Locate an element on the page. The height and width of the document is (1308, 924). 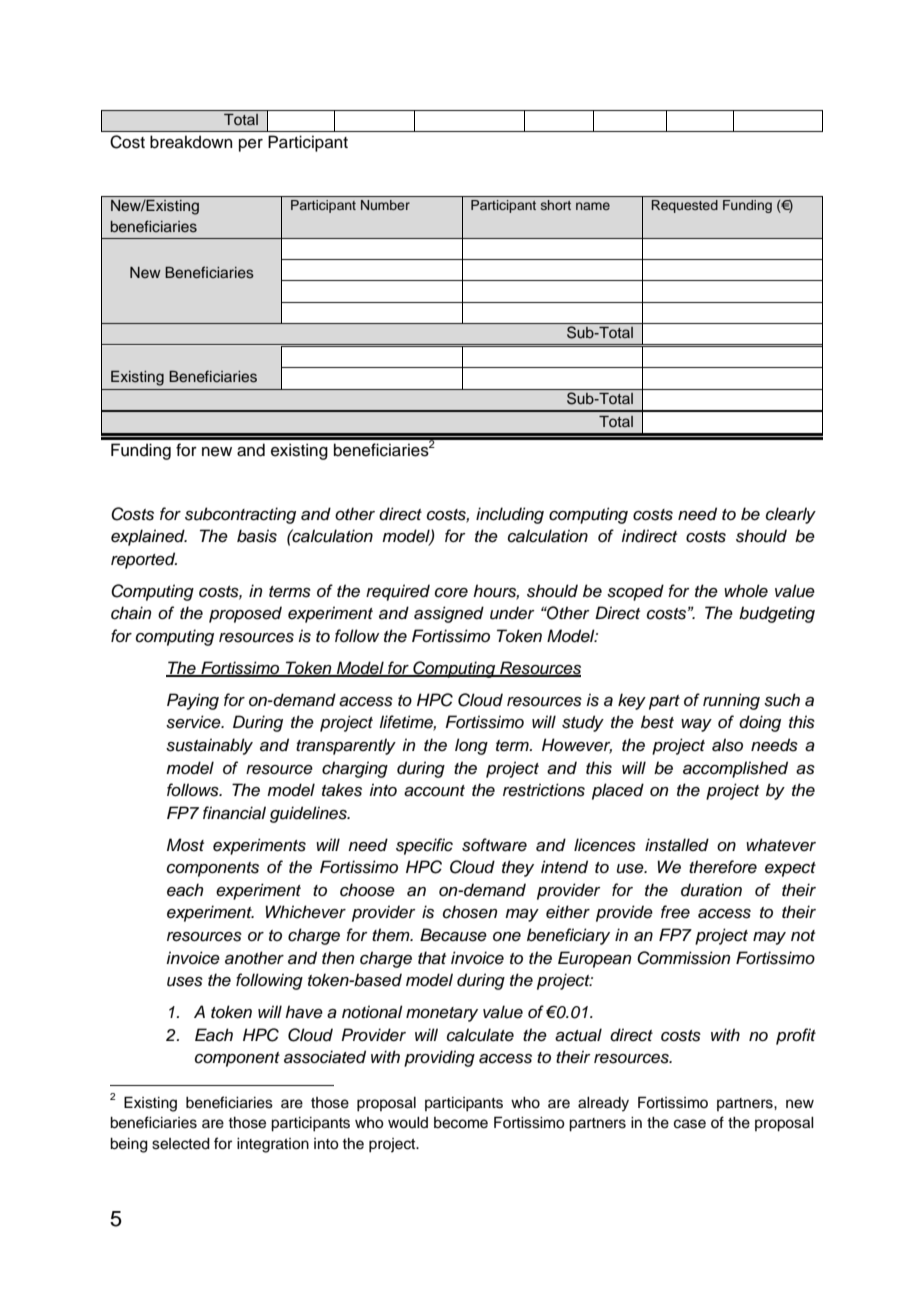
proposed is located at coordinates (245, 614).
